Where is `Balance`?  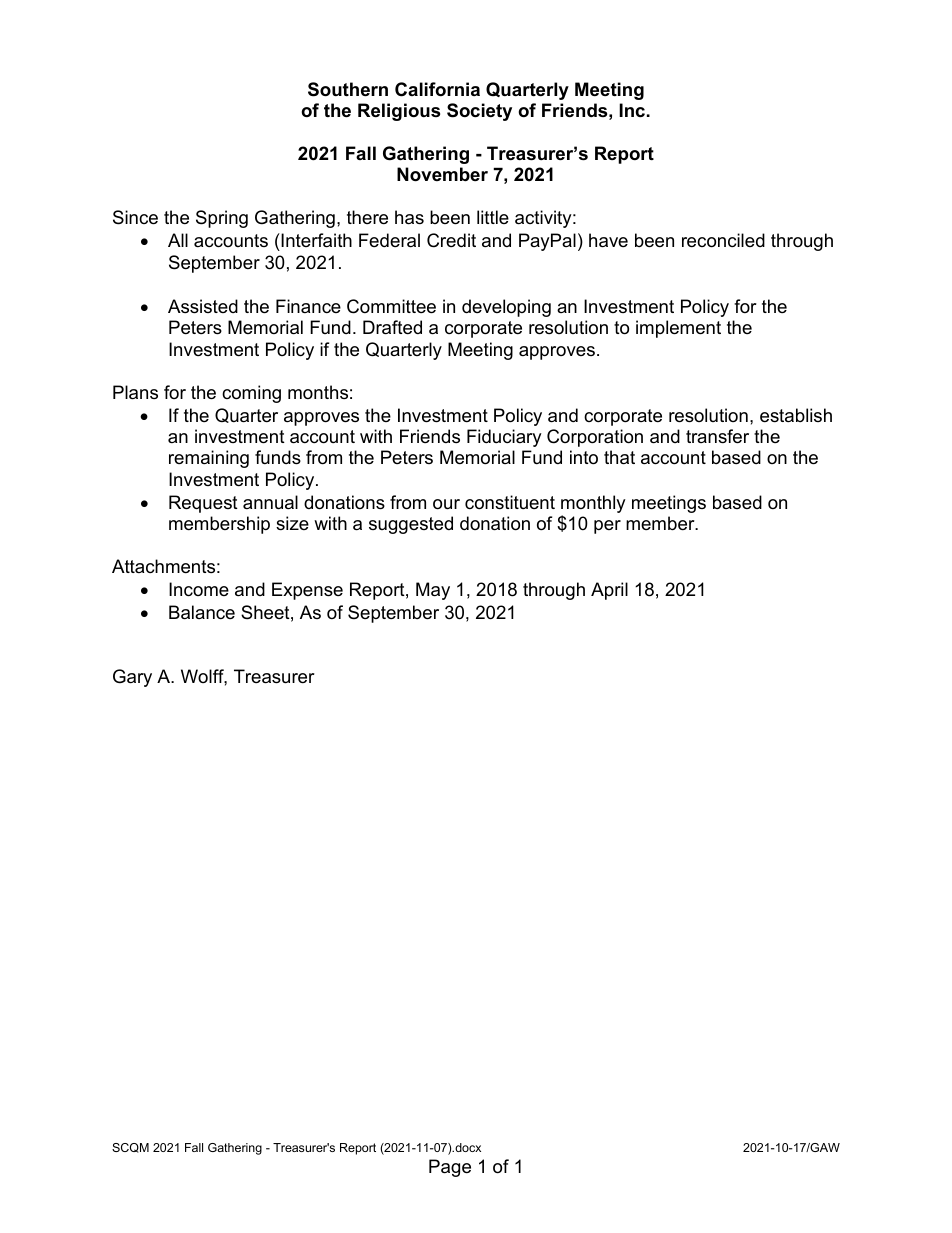
Balance is located at coordinates (202, 612).
